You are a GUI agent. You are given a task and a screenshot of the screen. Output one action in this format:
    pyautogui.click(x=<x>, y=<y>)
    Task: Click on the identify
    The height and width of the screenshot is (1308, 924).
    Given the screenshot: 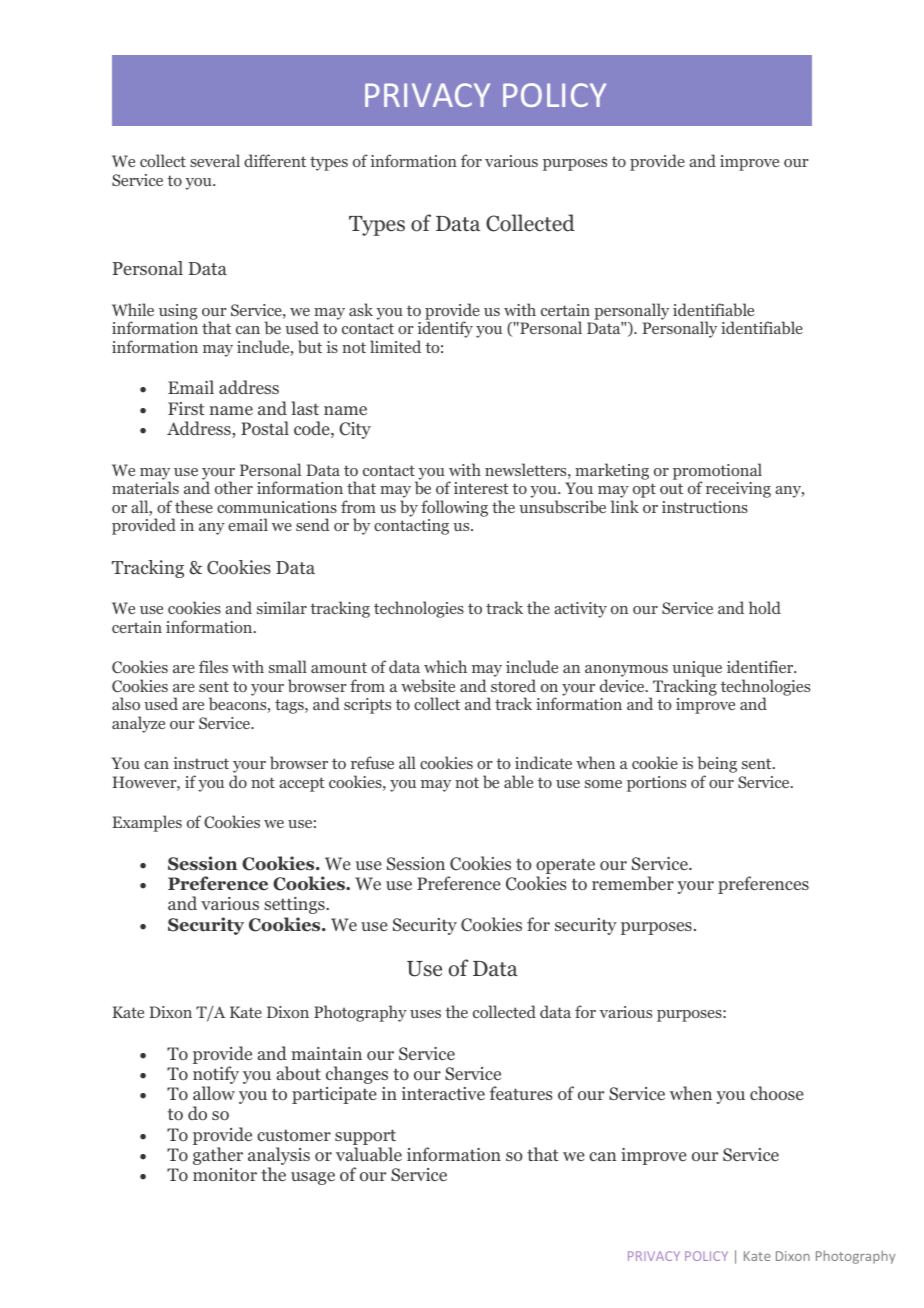 What is the action you would take?
    pyautogui.click(x=445, y=331)
